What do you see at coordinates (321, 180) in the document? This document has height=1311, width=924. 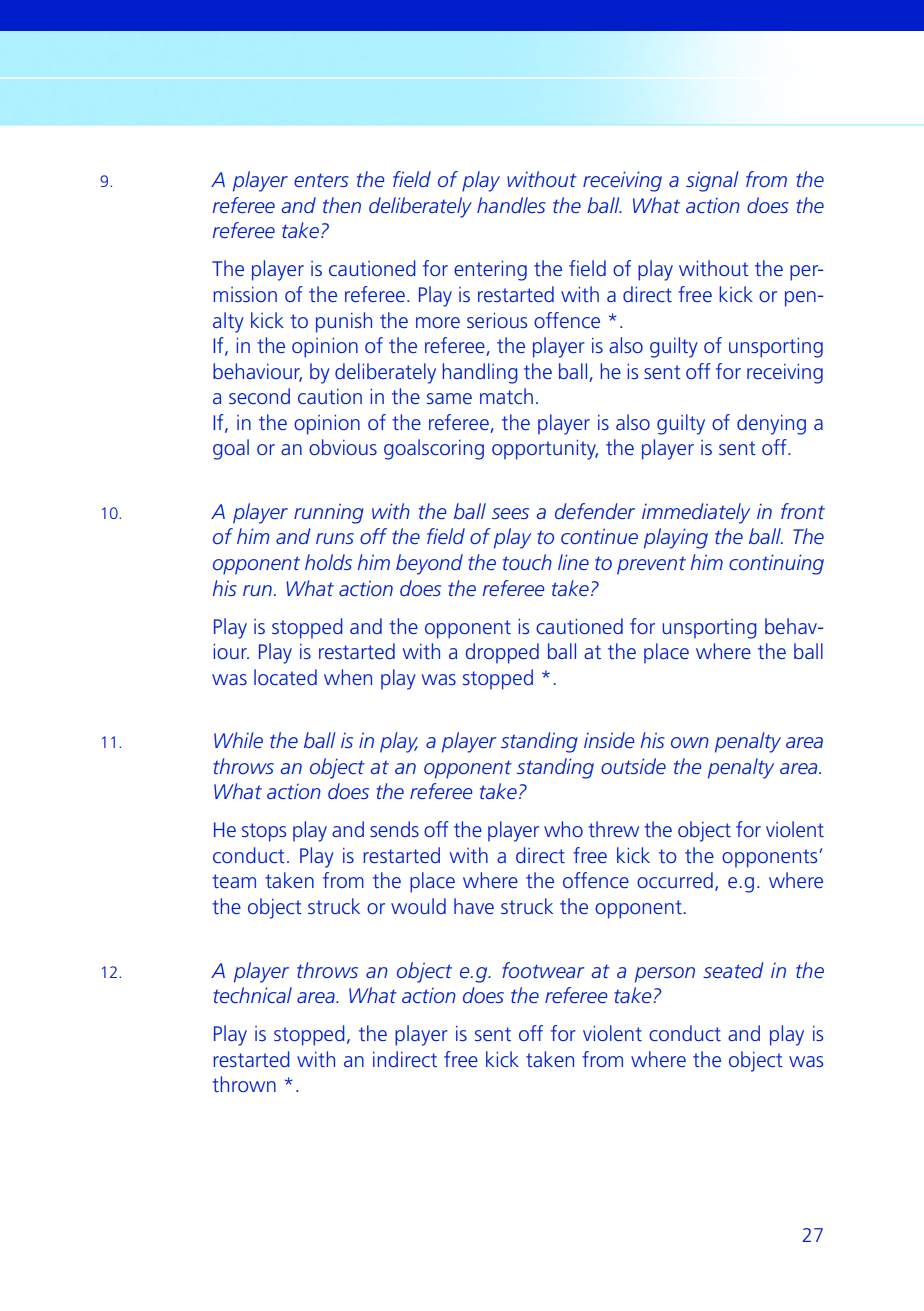 I see `enters` at bounding box center [321, 180].
